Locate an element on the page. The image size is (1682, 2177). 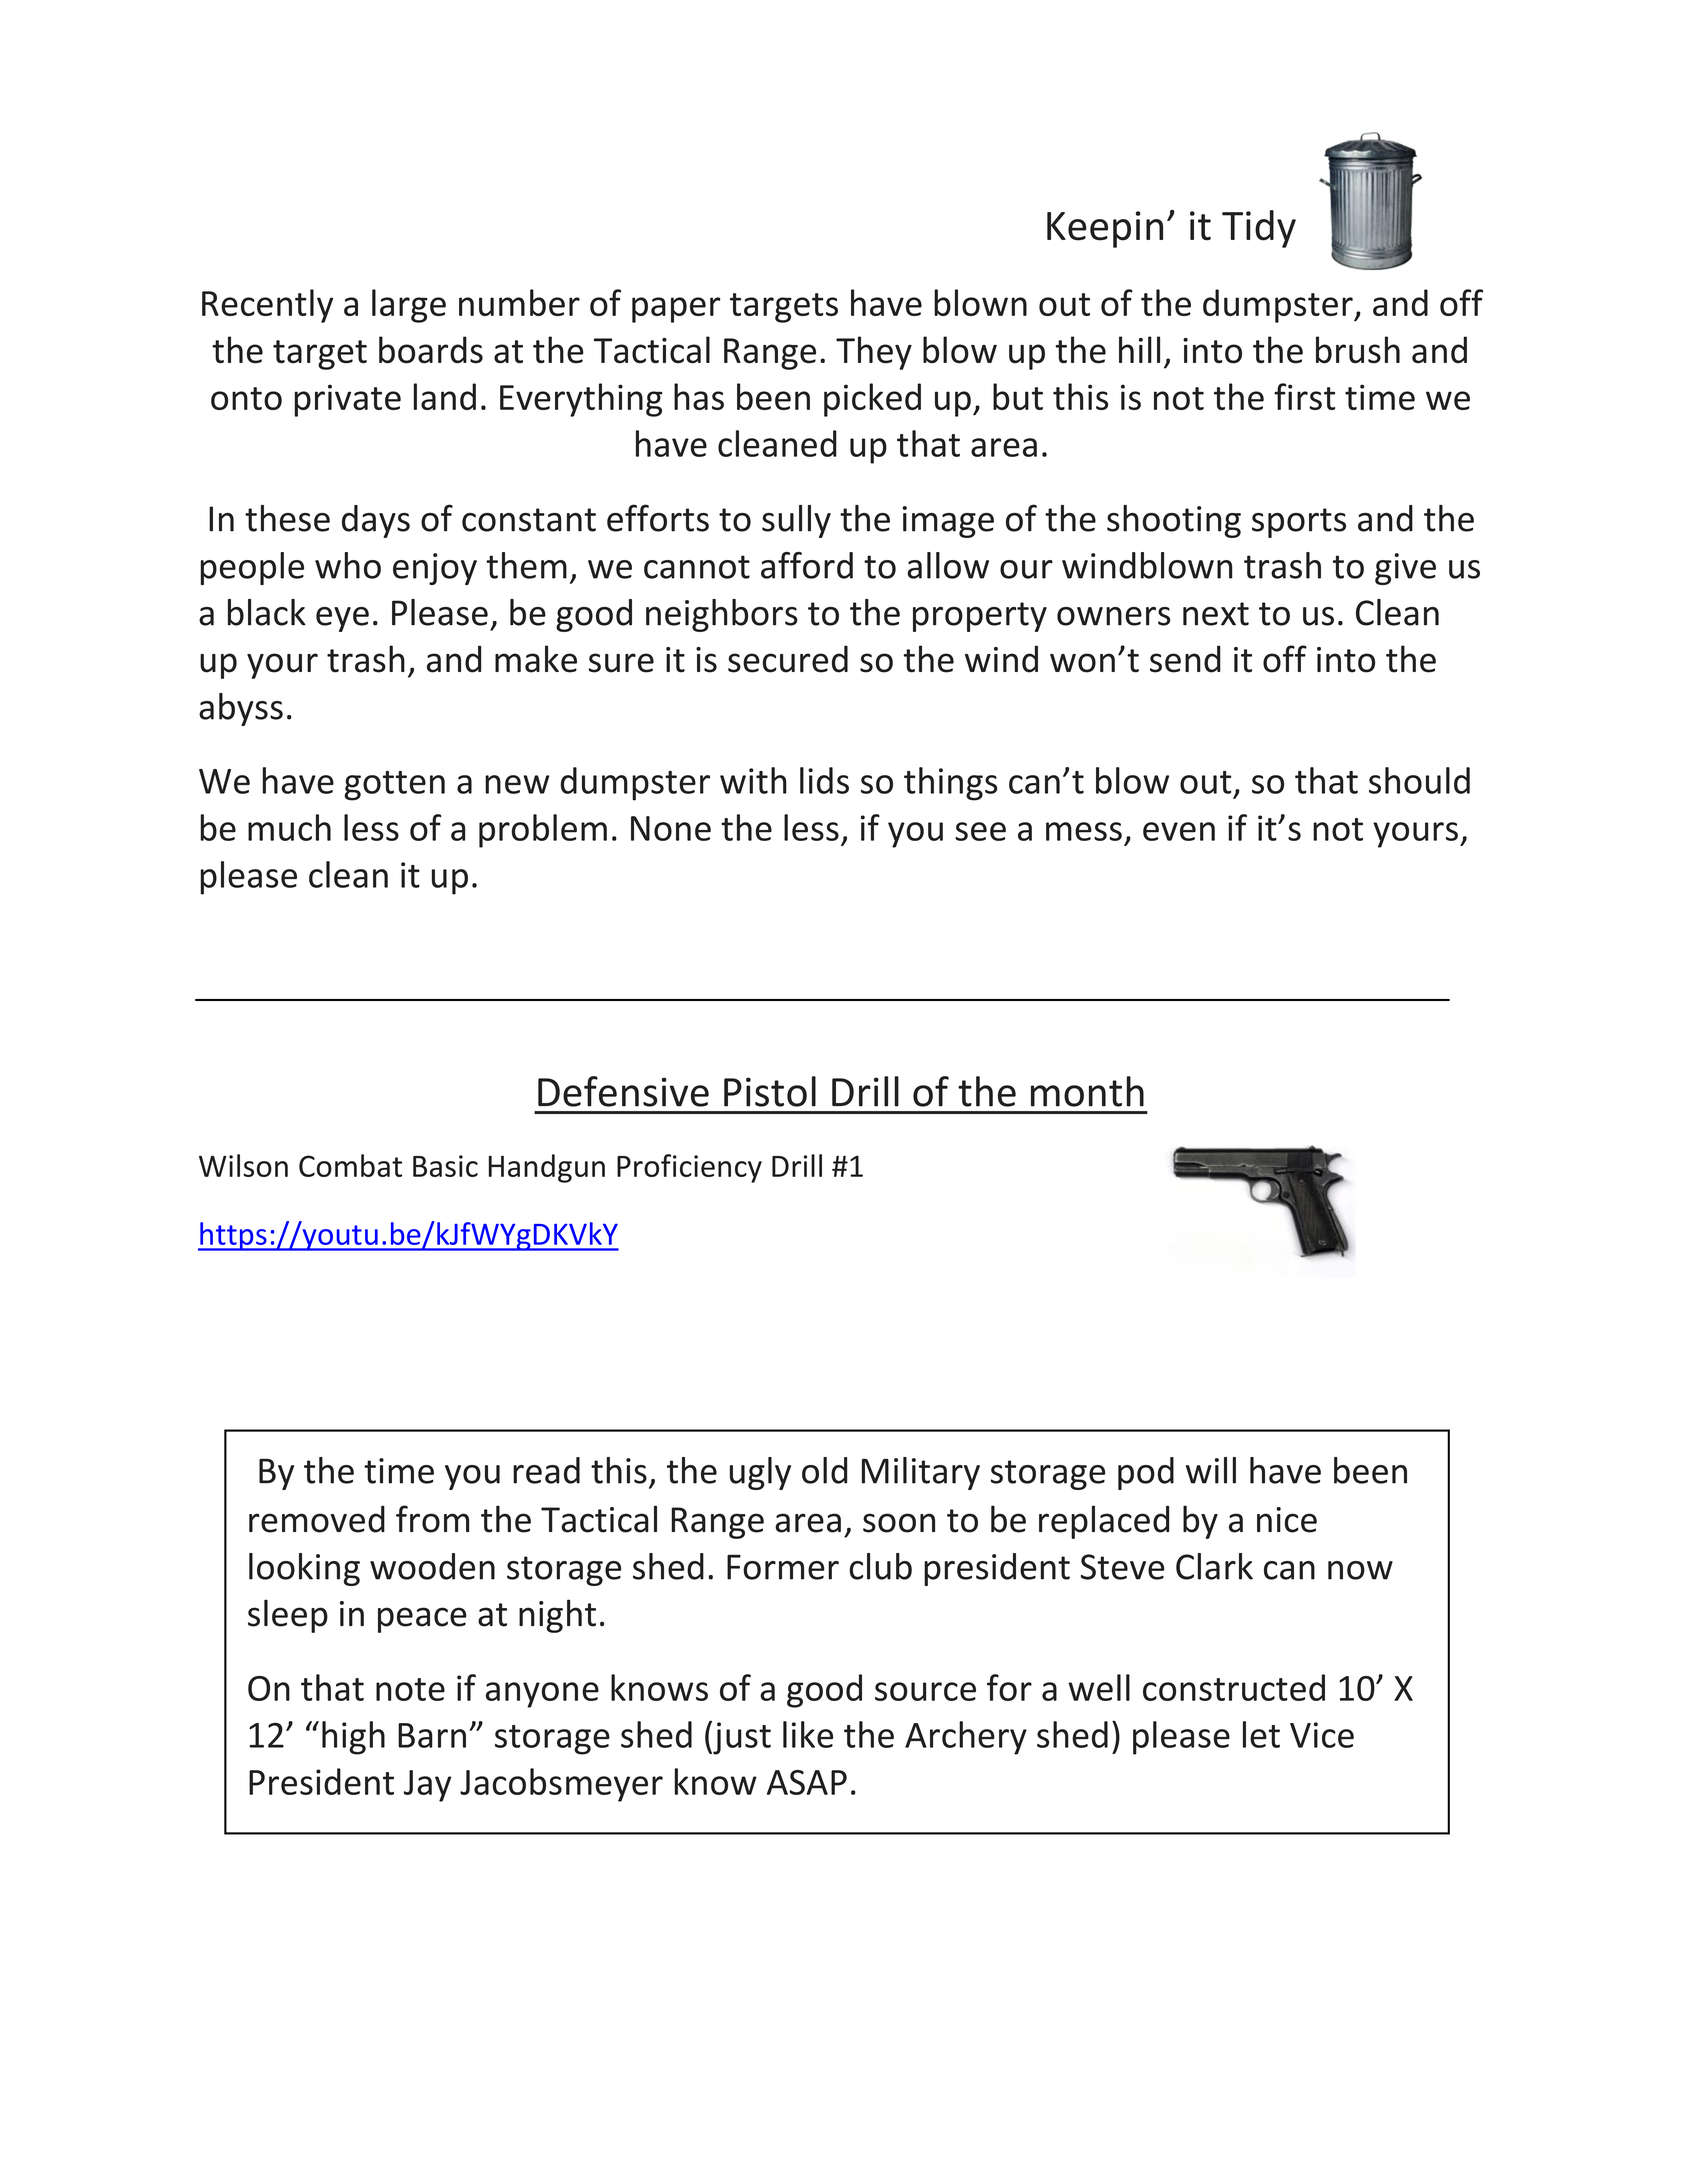
Pistol is located at coordinates (770, 1091).
